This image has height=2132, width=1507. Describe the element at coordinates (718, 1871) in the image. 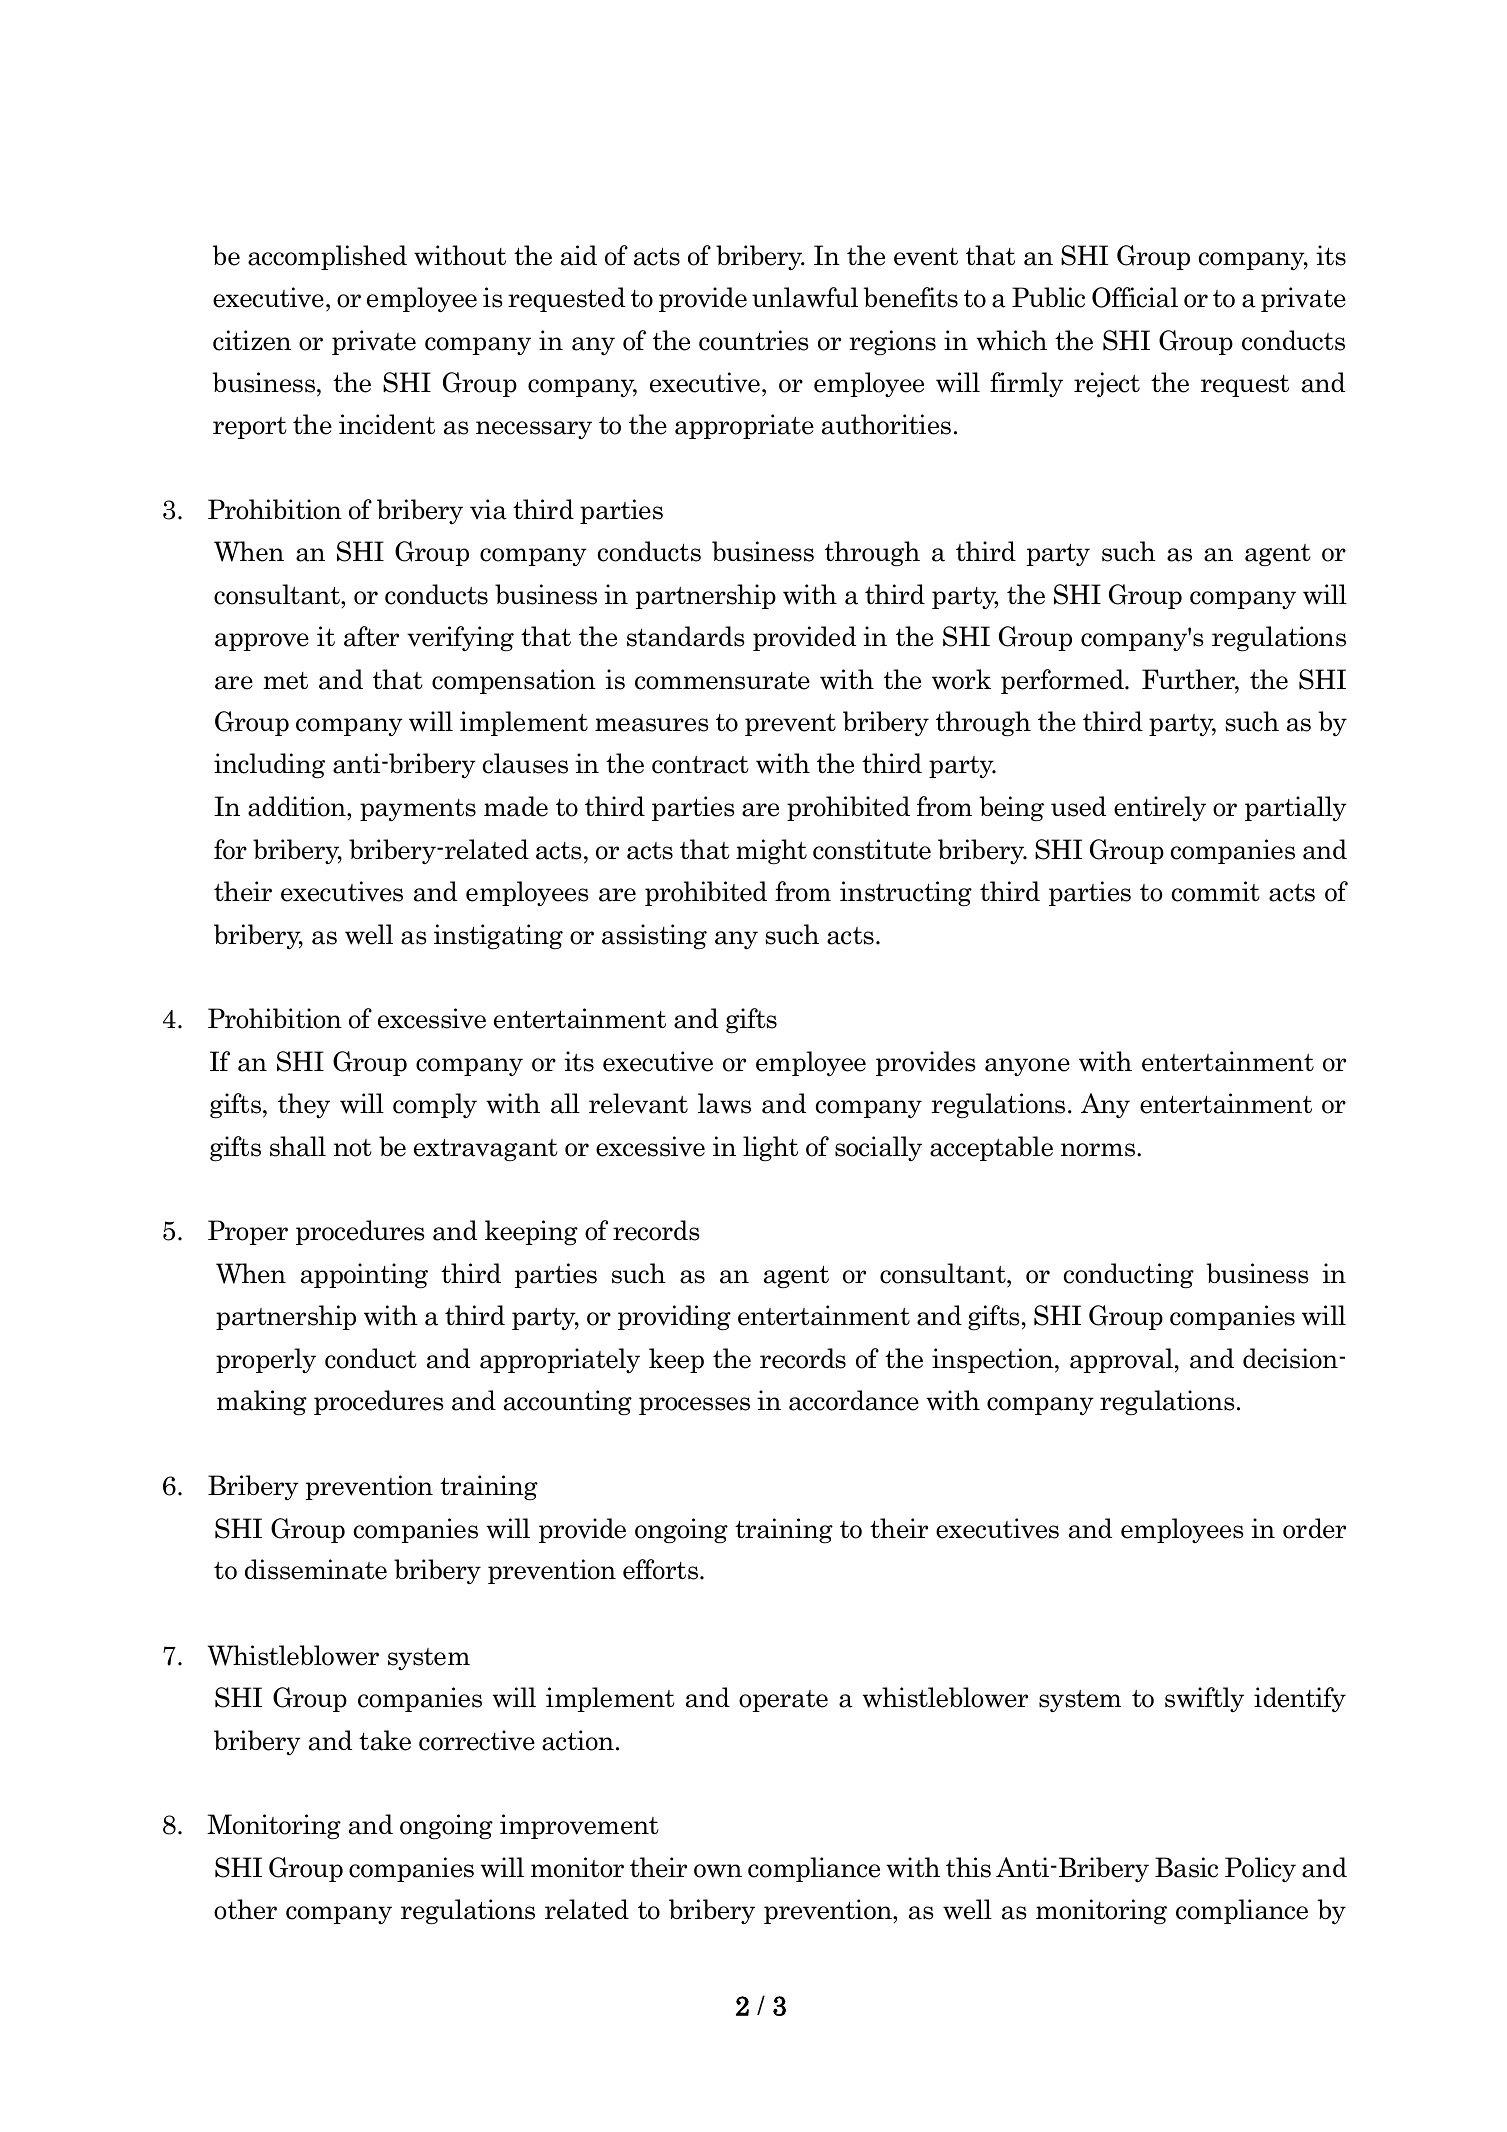

I see `own` at that location.
